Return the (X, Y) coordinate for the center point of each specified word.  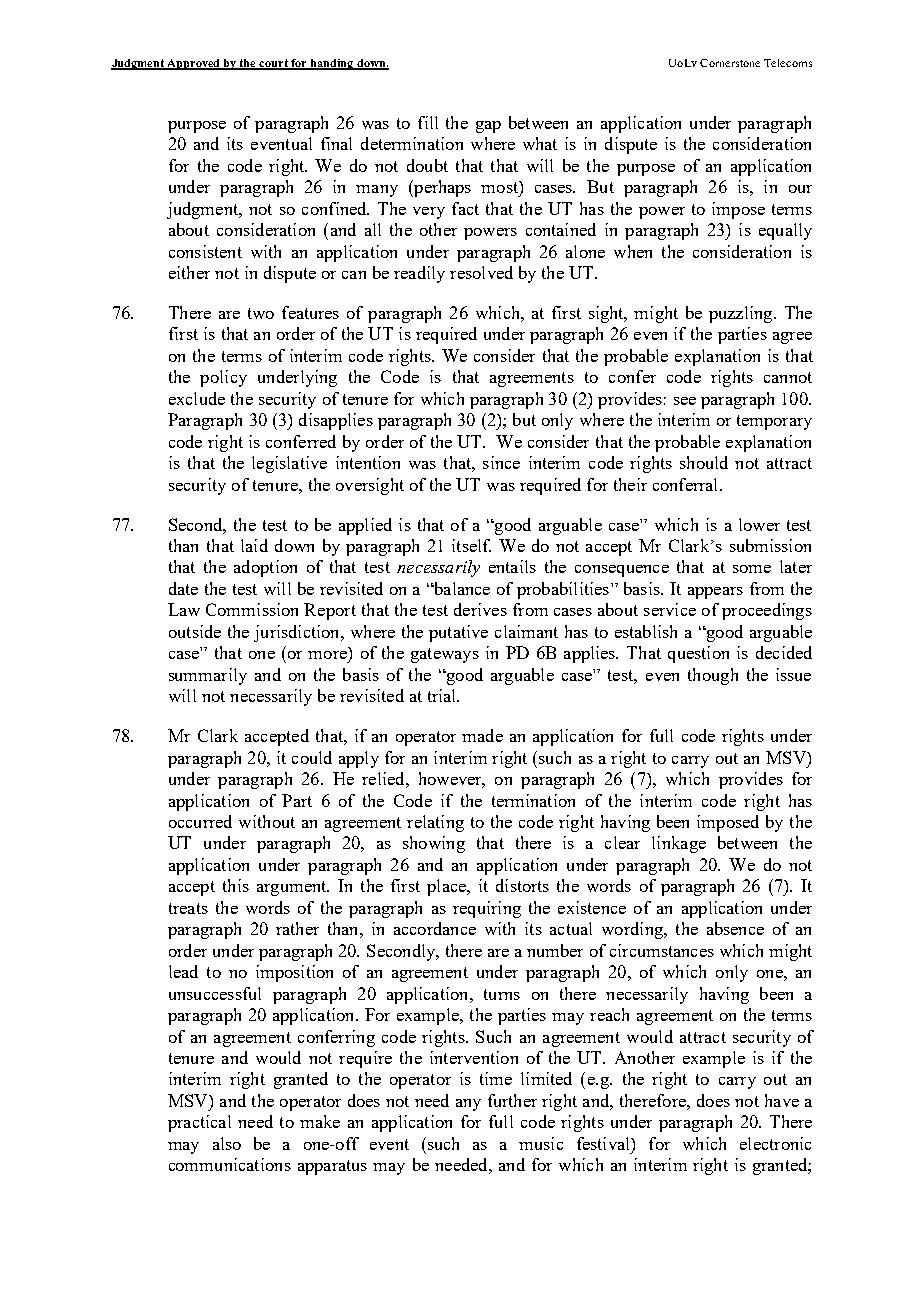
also (227, 1143)
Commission (252, 609)
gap (488, 127)
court (274, 64)
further (512, 1100)
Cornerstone (730, 63)
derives (480, 609)
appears (715, 593)
